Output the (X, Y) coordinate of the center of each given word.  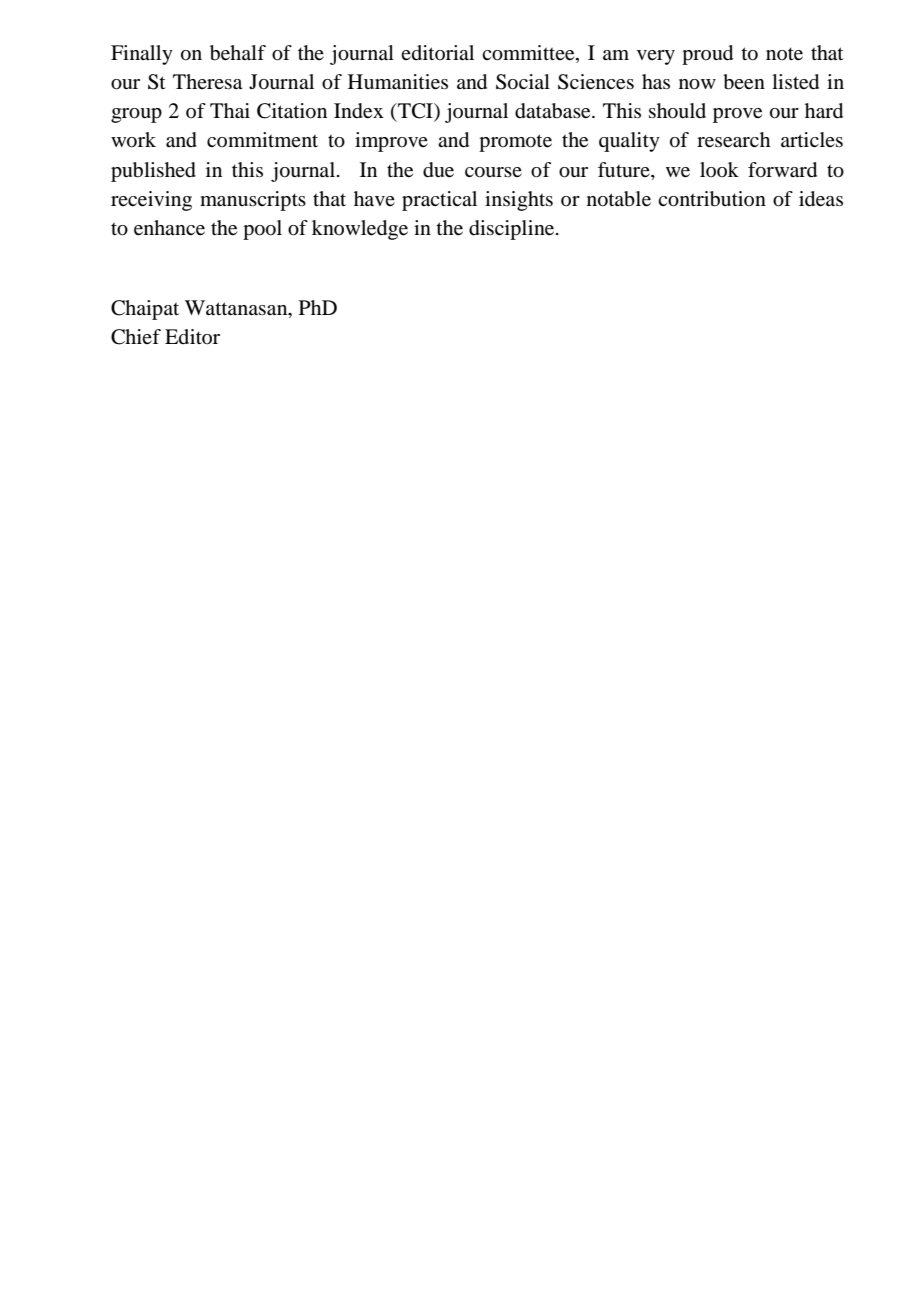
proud (707, 55)
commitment (262, 139)
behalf (238, 53)
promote (515, 143)
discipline (513, 230)
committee (529, 53)
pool (262, 230)
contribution (712, 199)
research (733, 140)
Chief (136, 337)
